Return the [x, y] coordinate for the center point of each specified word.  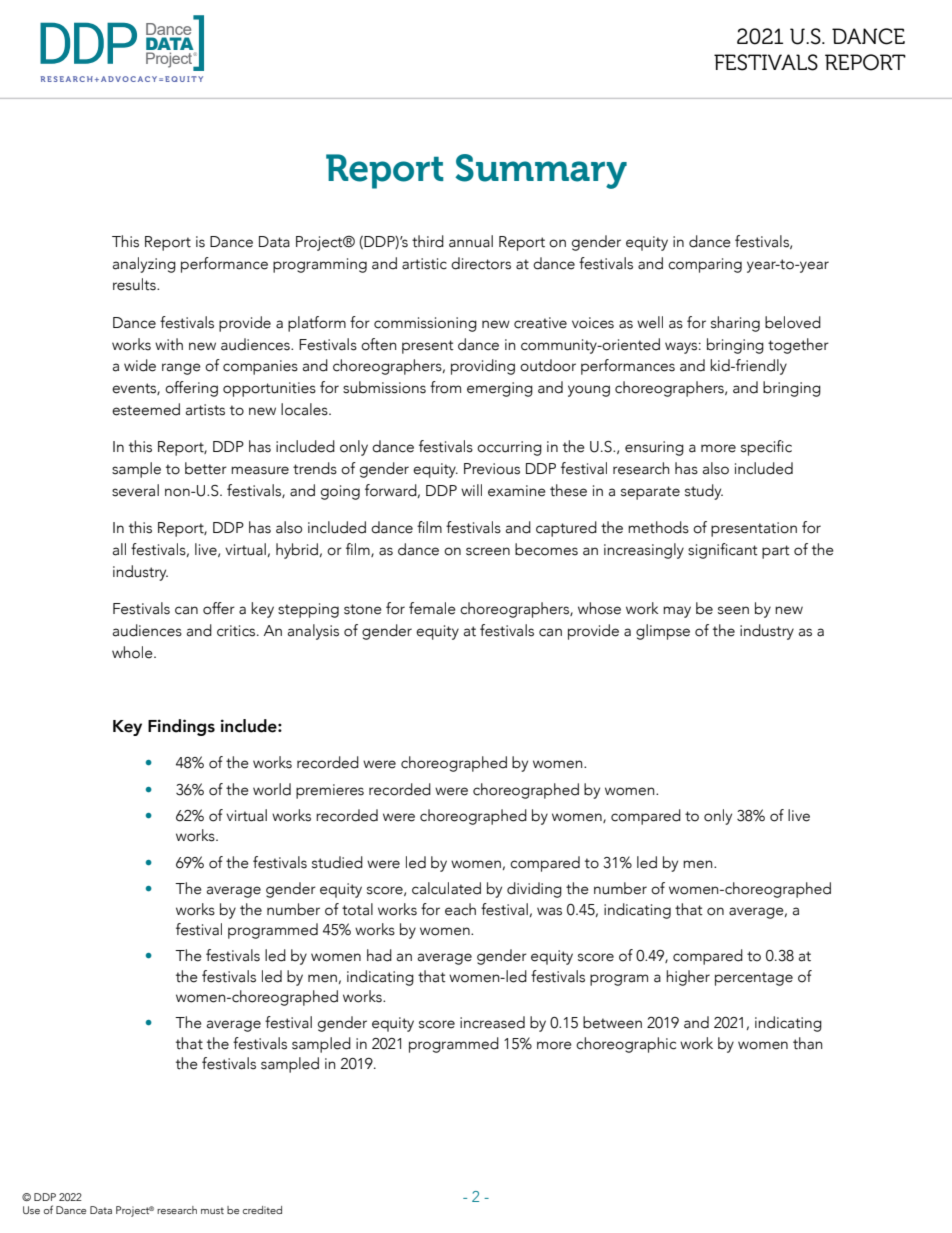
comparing [705, 265]
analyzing [144, 265]
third [428, 241]
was [549, 911]
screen [488, 551]
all [119, 549]
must [212, 1210]
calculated [446, 888]
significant [723, 551]
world [272, 789]
